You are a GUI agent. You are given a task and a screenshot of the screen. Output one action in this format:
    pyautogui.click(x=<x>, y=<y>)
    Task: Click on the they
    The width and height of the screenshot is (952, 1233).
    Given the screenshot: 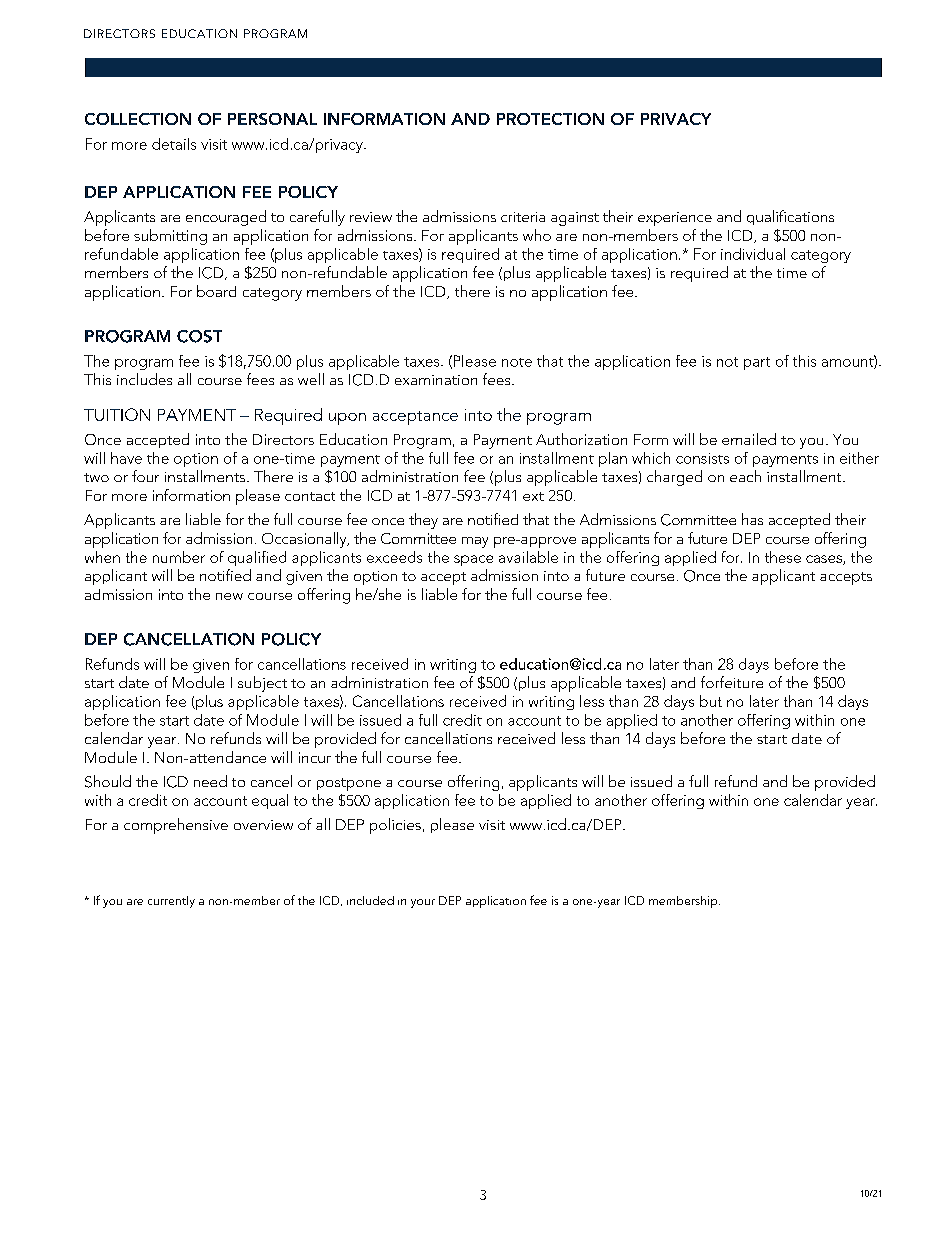 What is the action you would take?
    pyautogui.click(x=423, y=521)
